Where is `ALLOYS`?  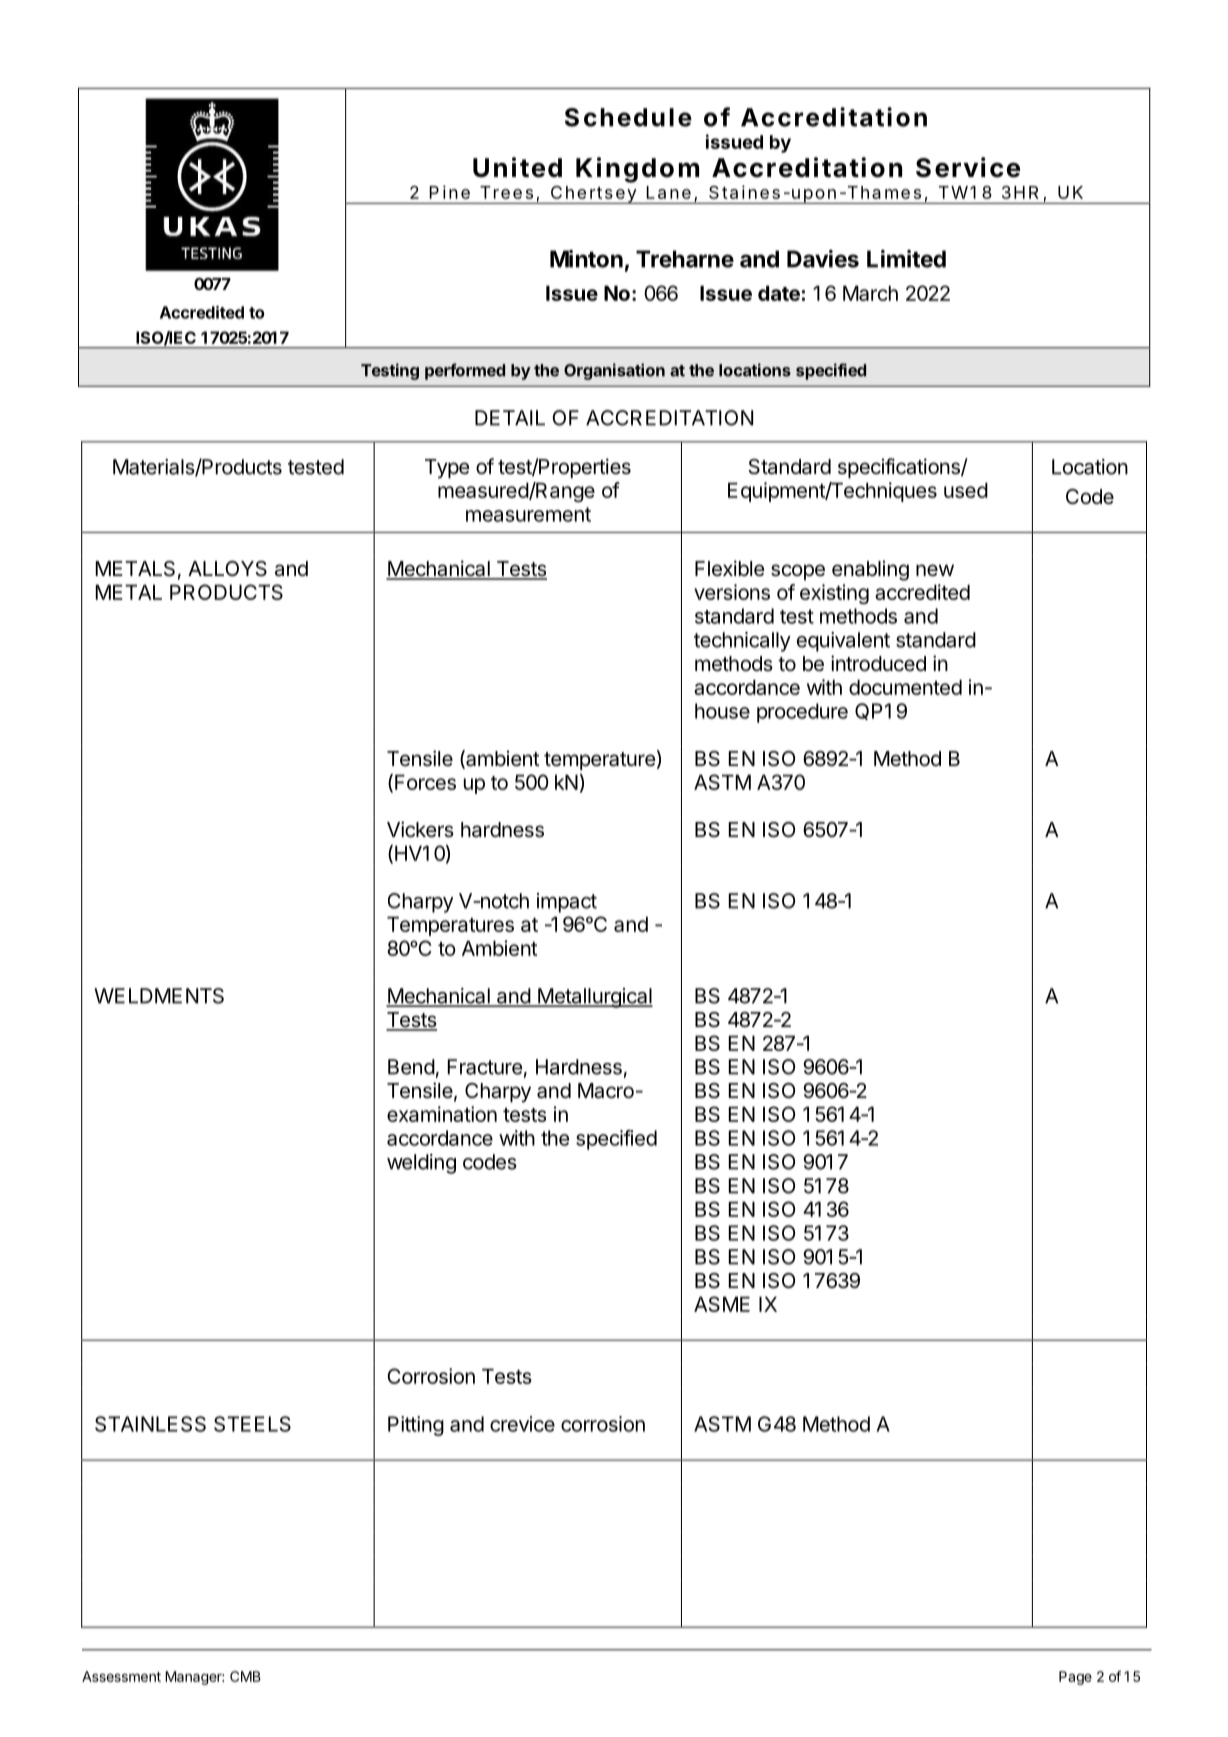 ALLOYS is located at coordinates (227, 569).
